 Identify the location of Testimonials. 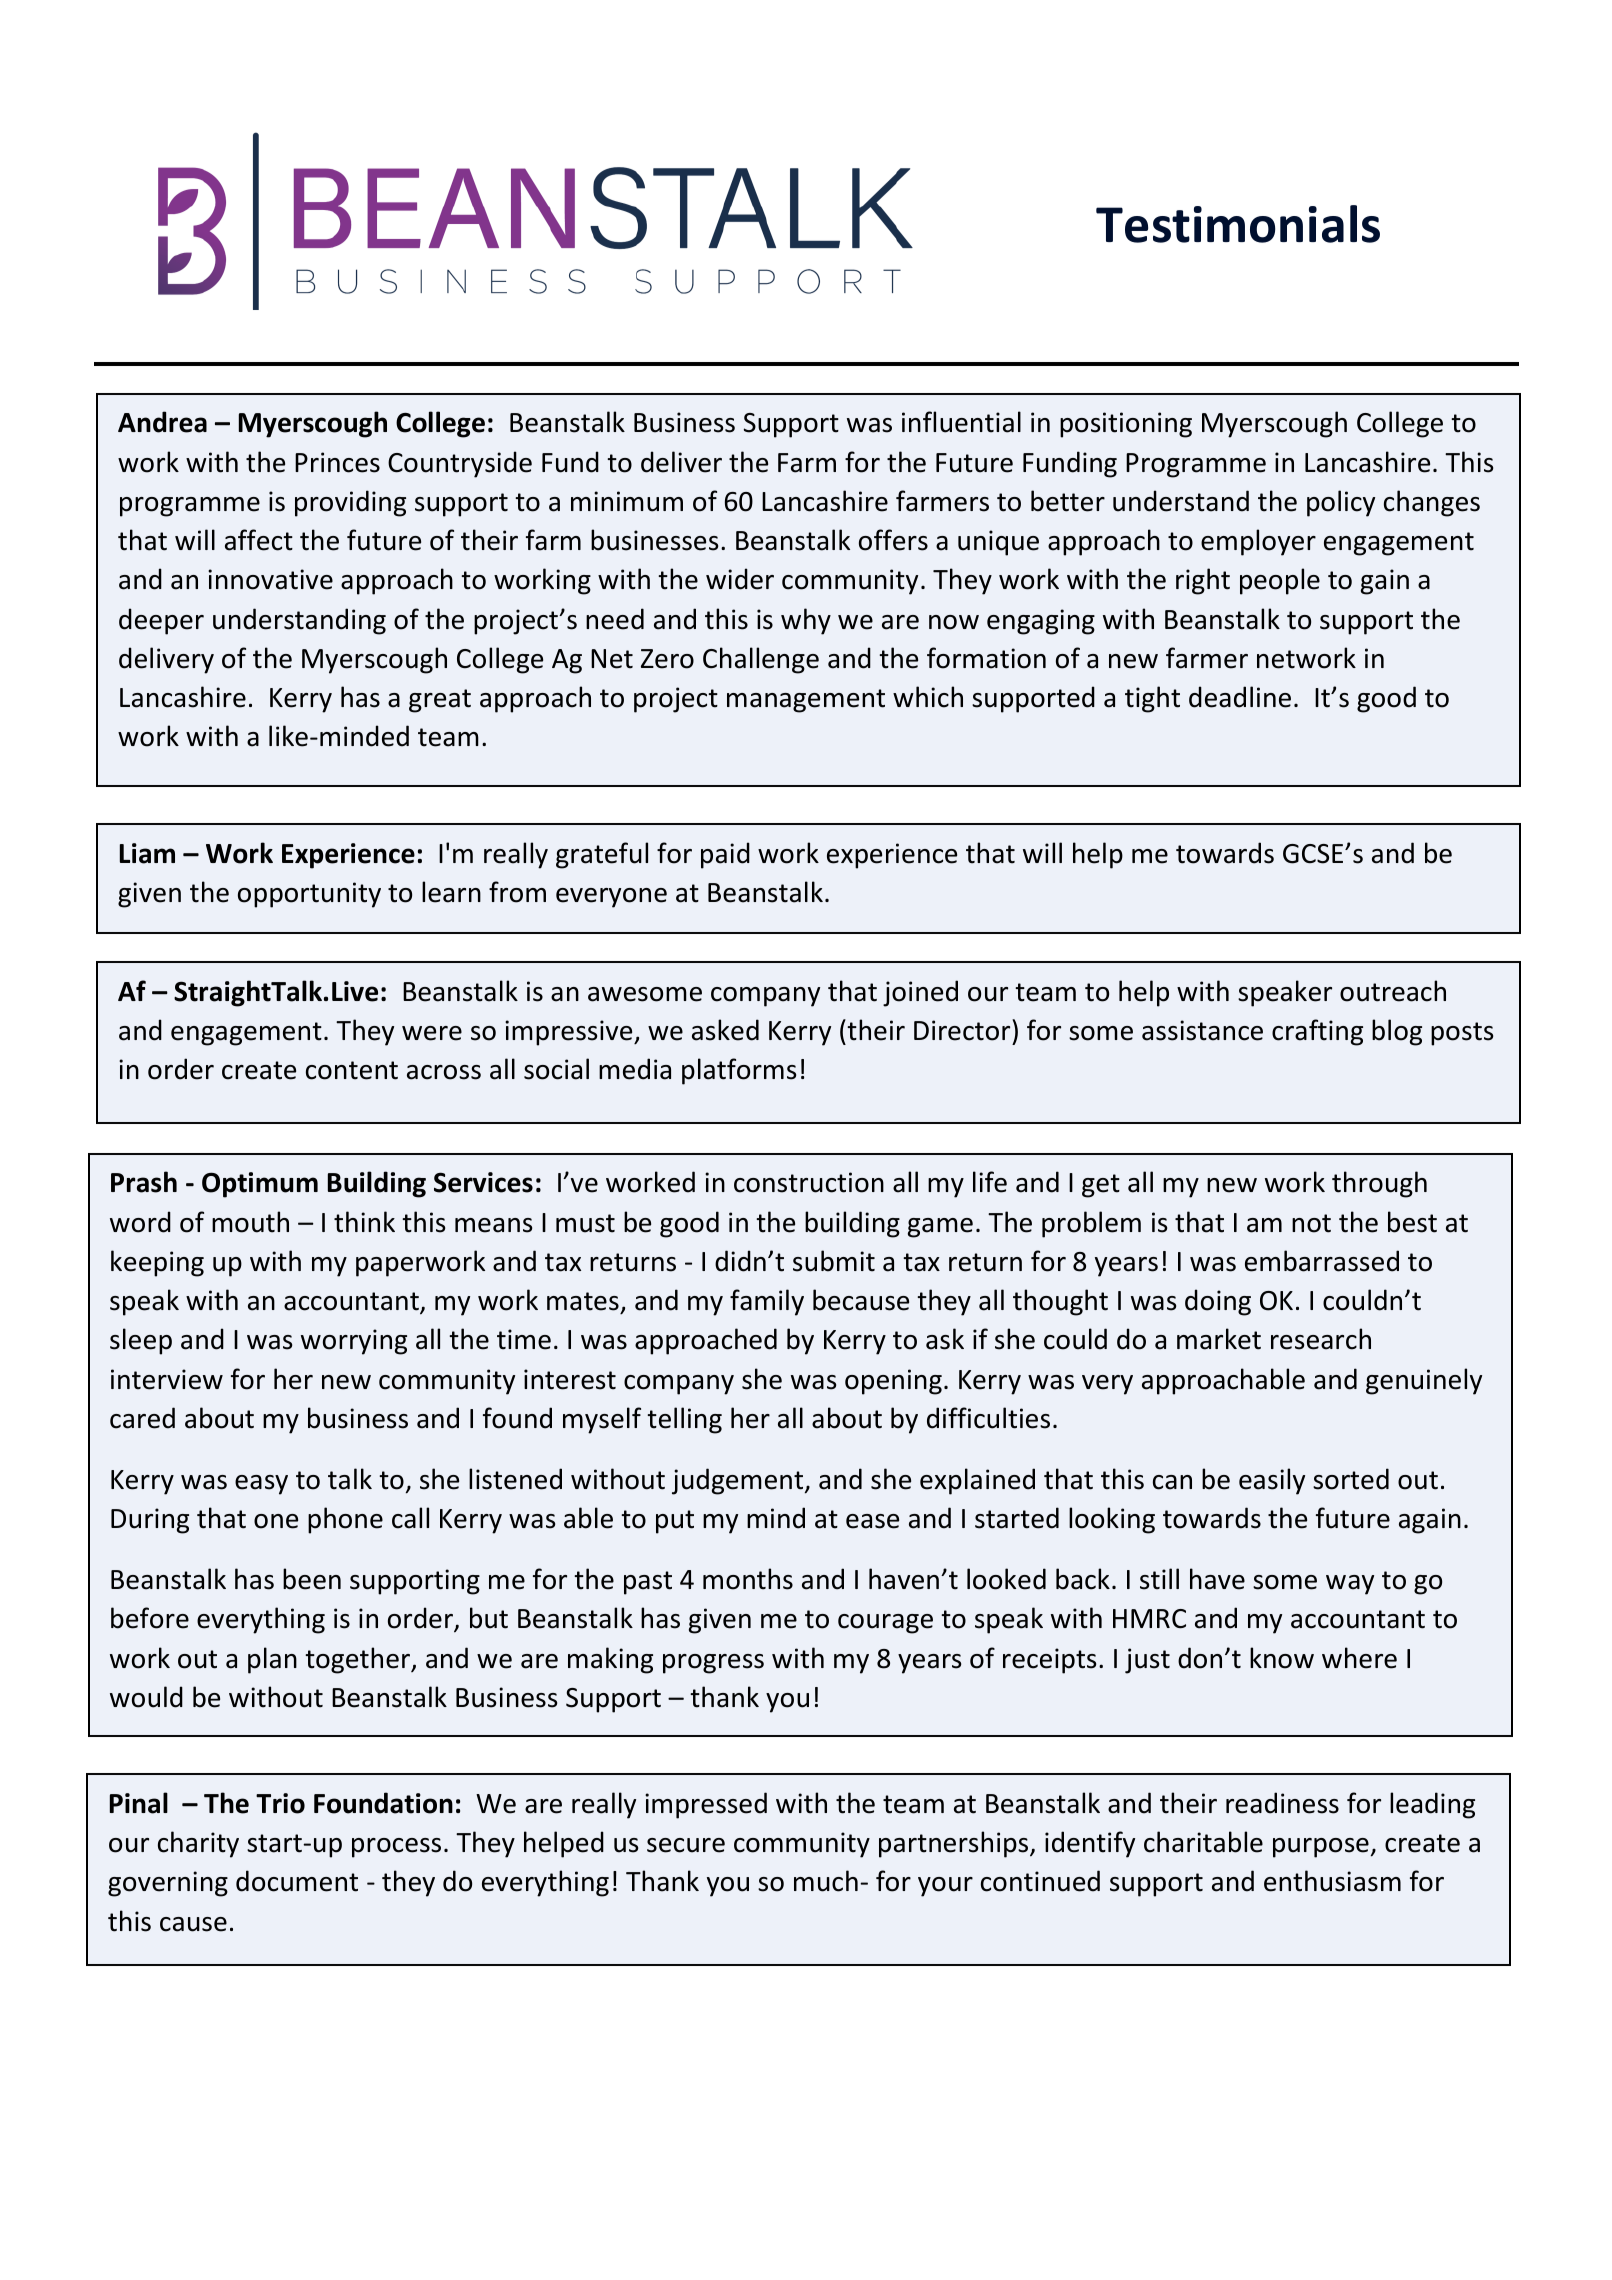
(1238, 224).
